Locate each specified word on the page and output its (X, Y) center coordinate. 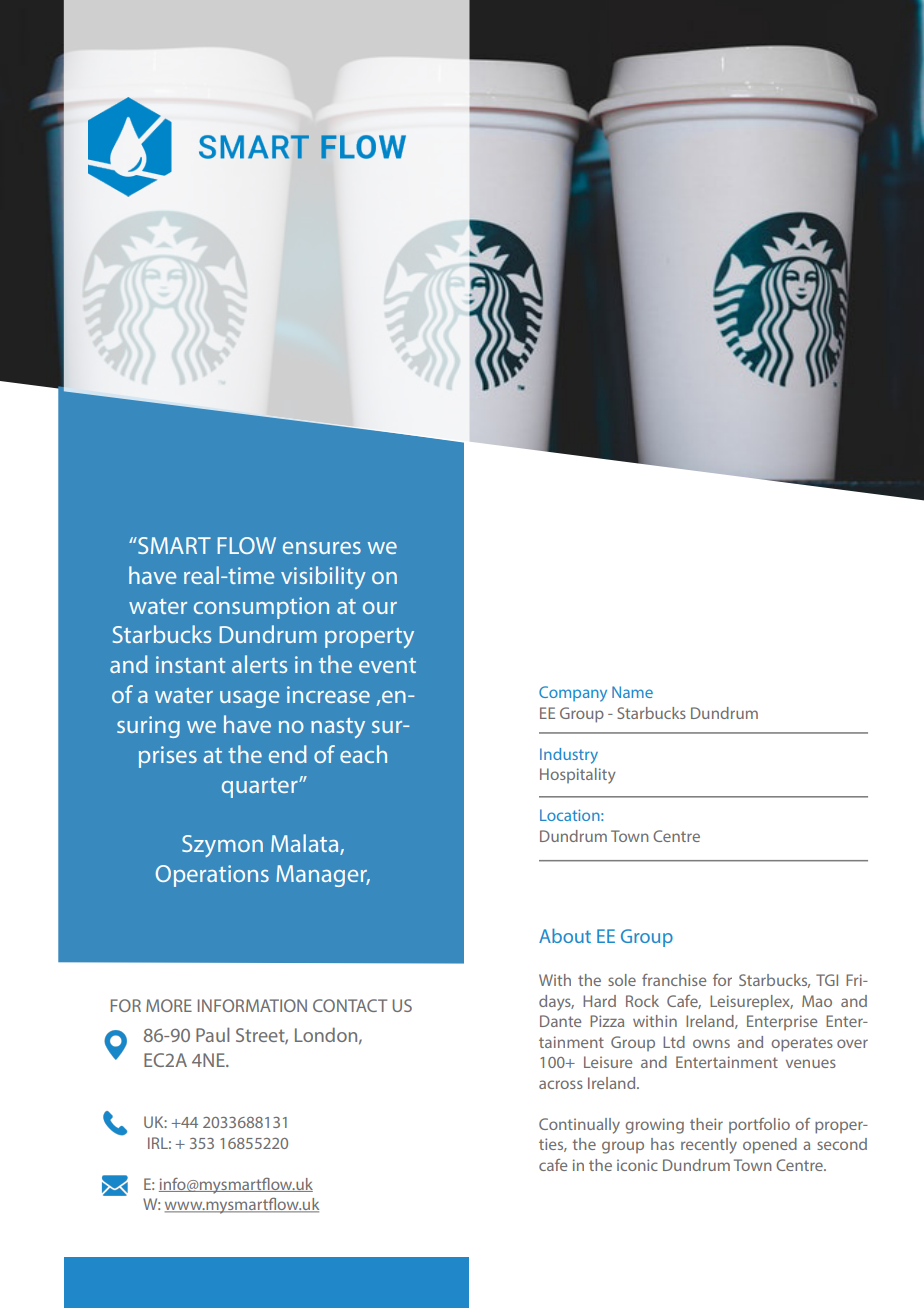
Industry (569, 756)
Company (573, 694)
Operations (212, 876)
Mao (817, 1001)
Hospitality (578, 776)
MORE (169, 1005)
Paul (212, 1034)
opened (770, 1146)
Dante (560, 1021)
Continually (579, 1126)
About (565, 935)
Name (632, 692)
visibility (323, 577)
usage (249, 699)
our (380, 608)
